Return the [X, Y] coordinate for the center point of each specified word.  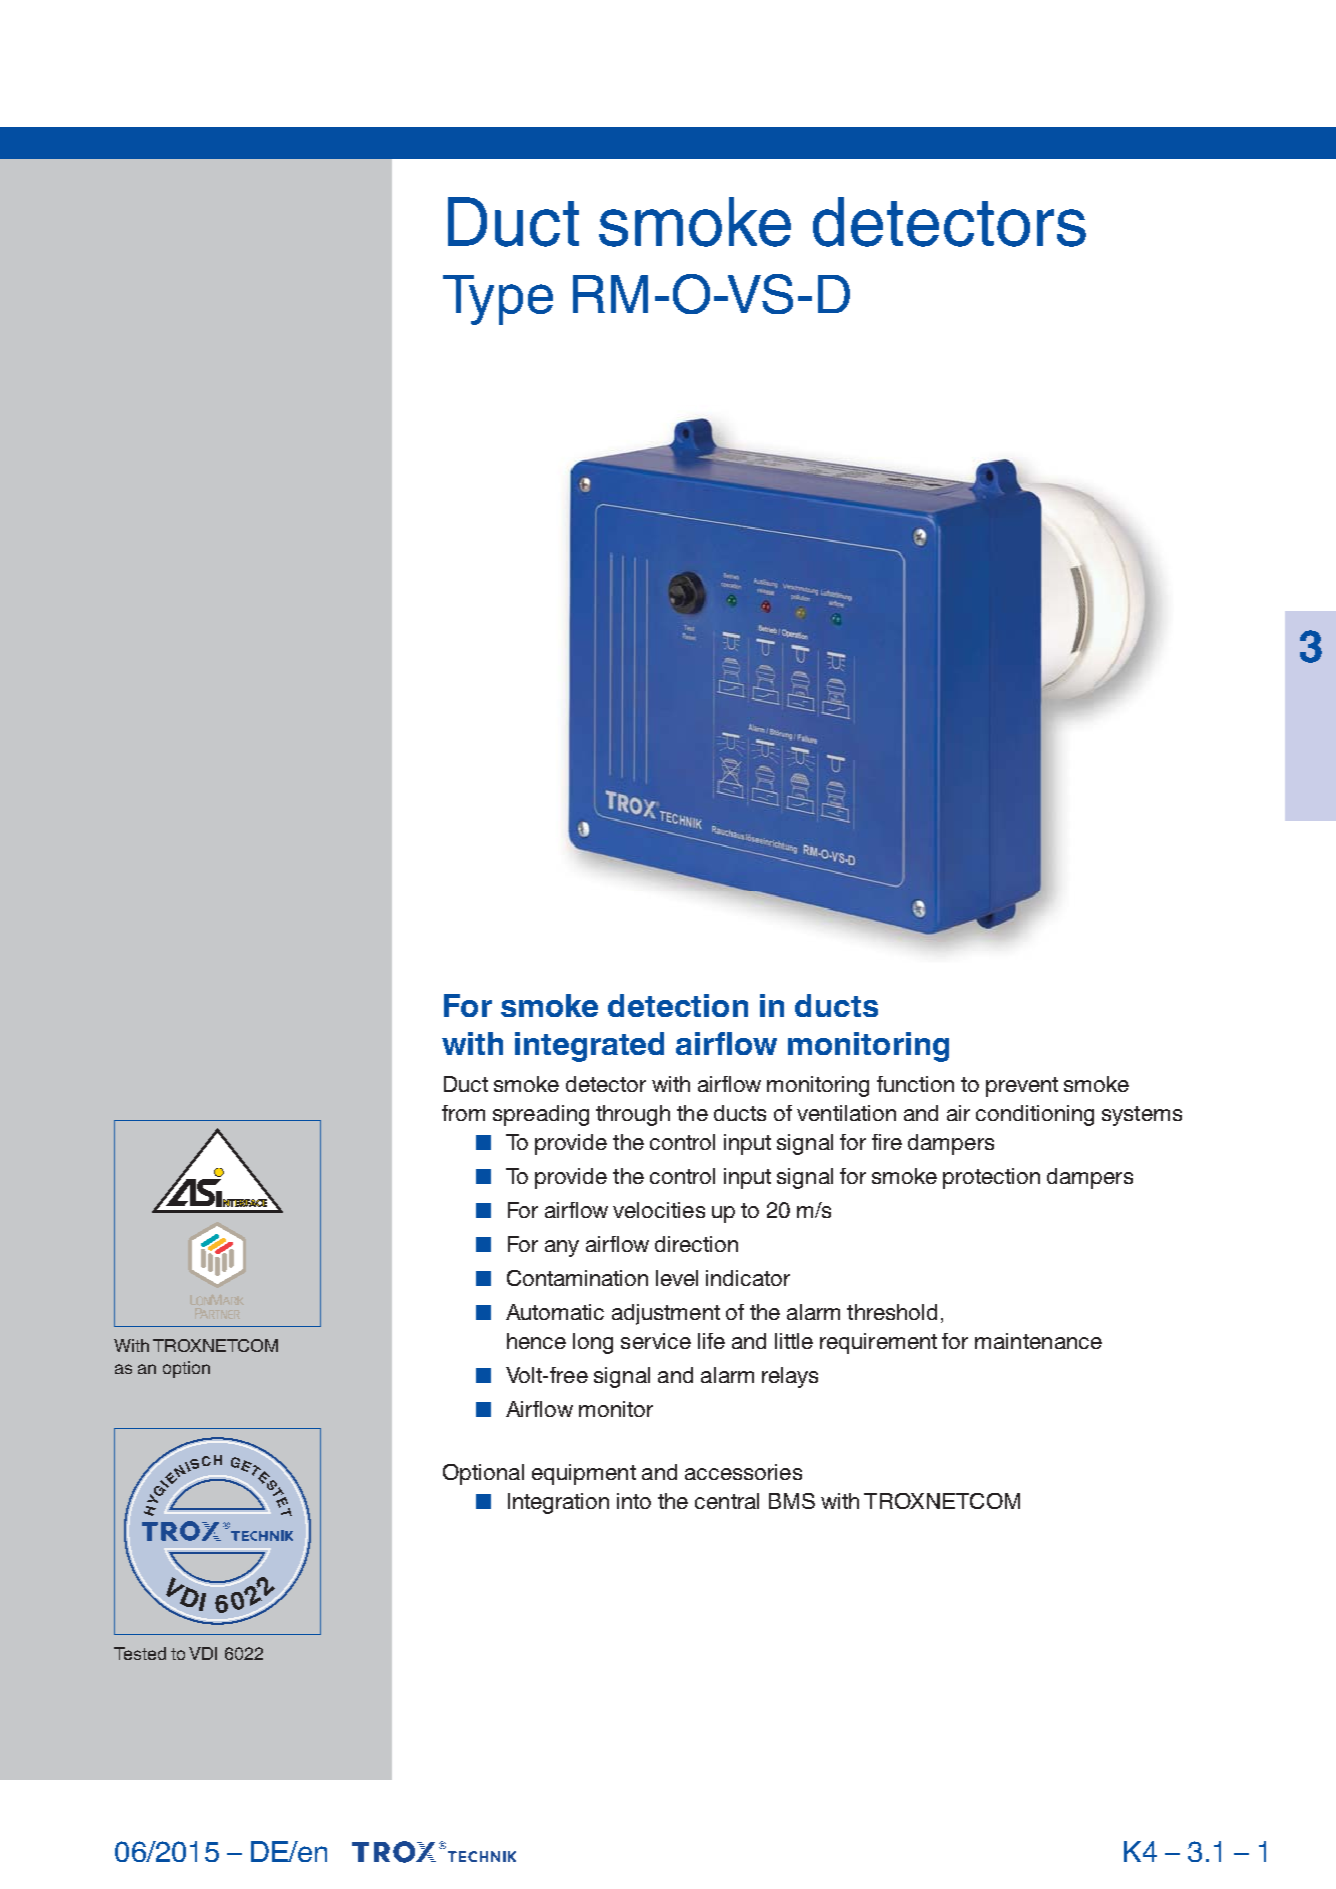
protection [991, 1178]
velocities [659, 1210]
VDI [203, 1653]
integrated [589, 1047]
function [915, 1084]
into [634, 1501]
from [463, 1113]
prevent [1022, 1087]
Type [498, 300]
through [633, 1115]
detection [678, 1005]
